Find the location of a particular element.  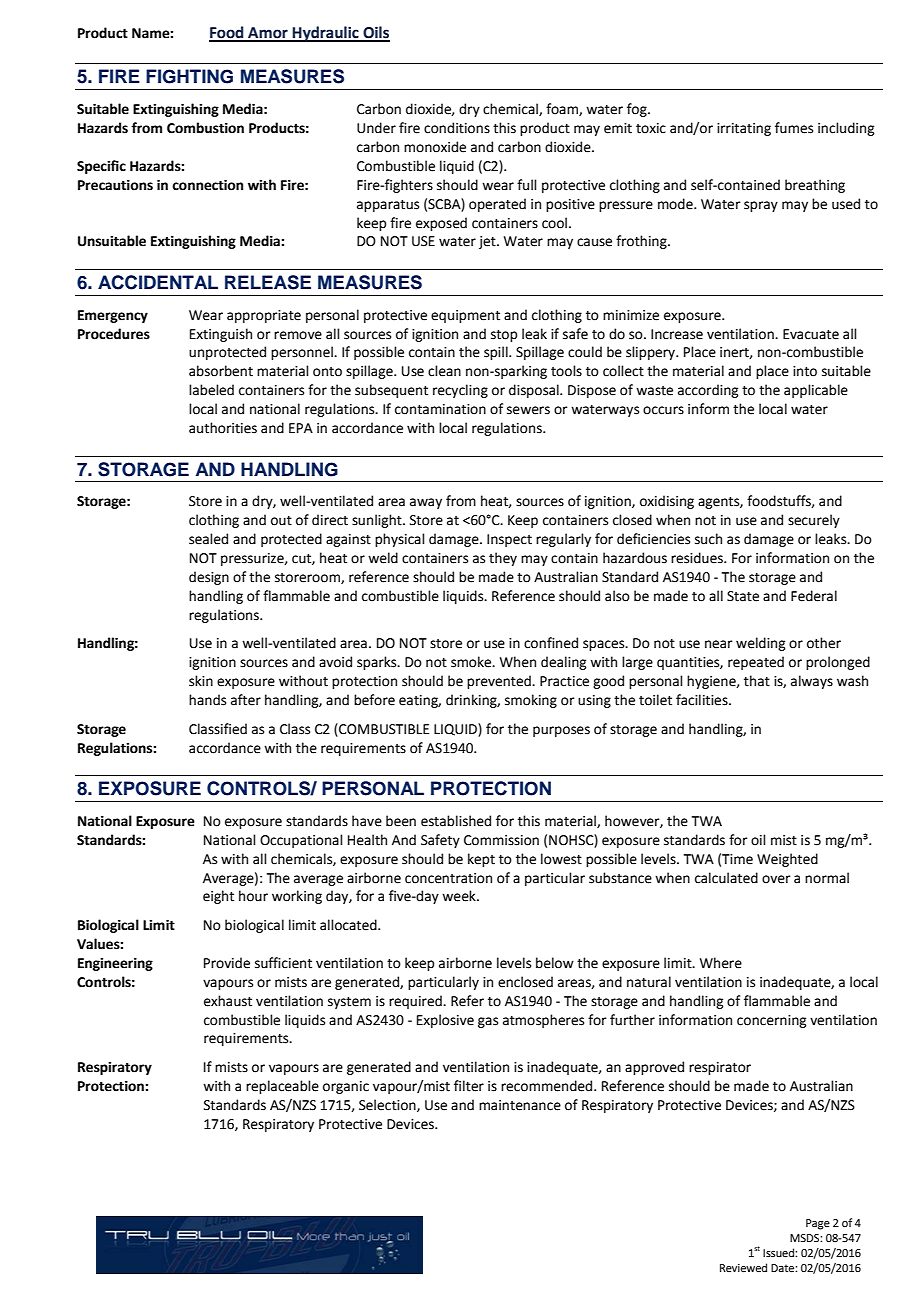

repeated is located at coordinates (756, 663).
